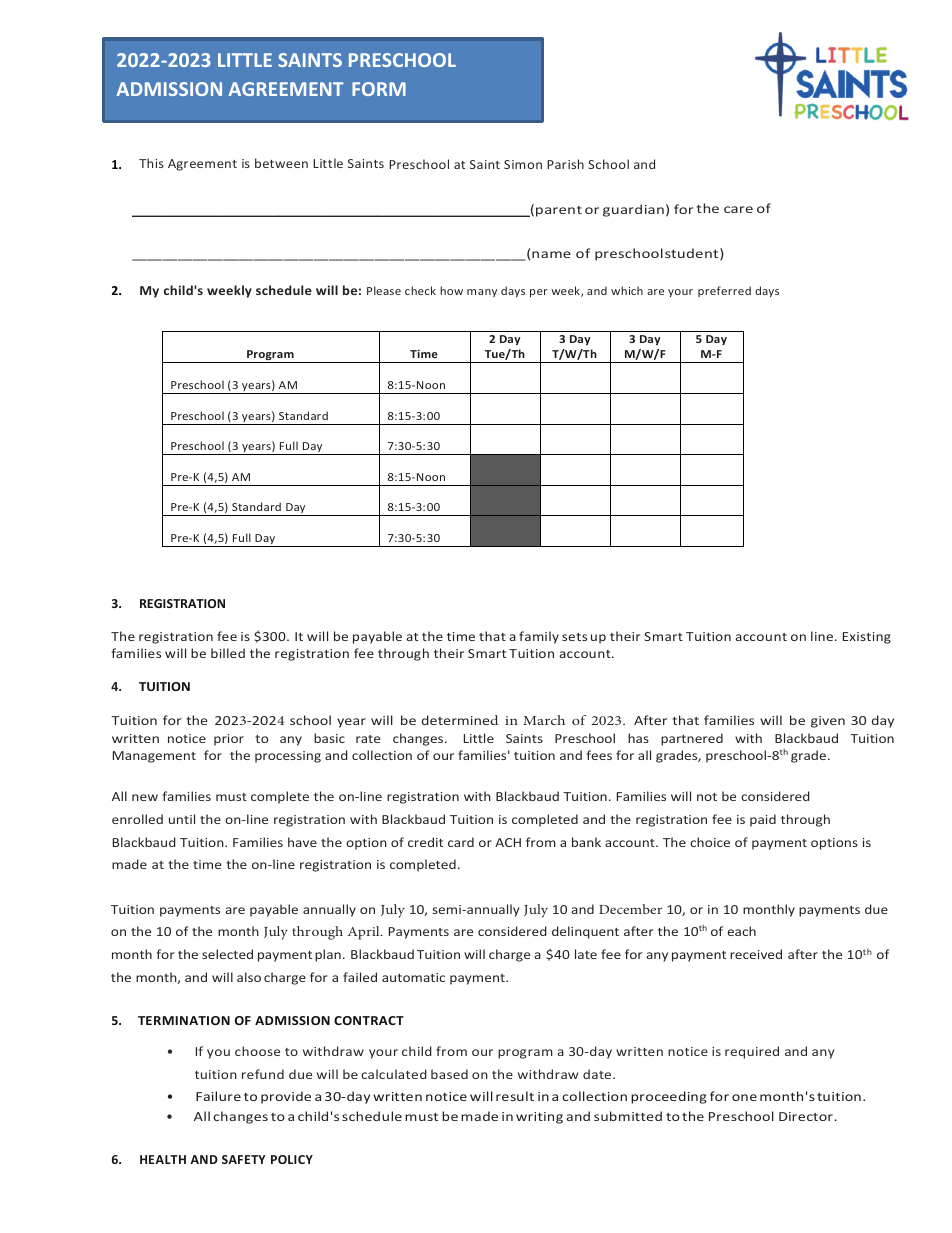 The image size is (952, 1233). What do you see at coordinates (523, 164) in the image?
I see `Simon` at bounding box center [523, 164].
